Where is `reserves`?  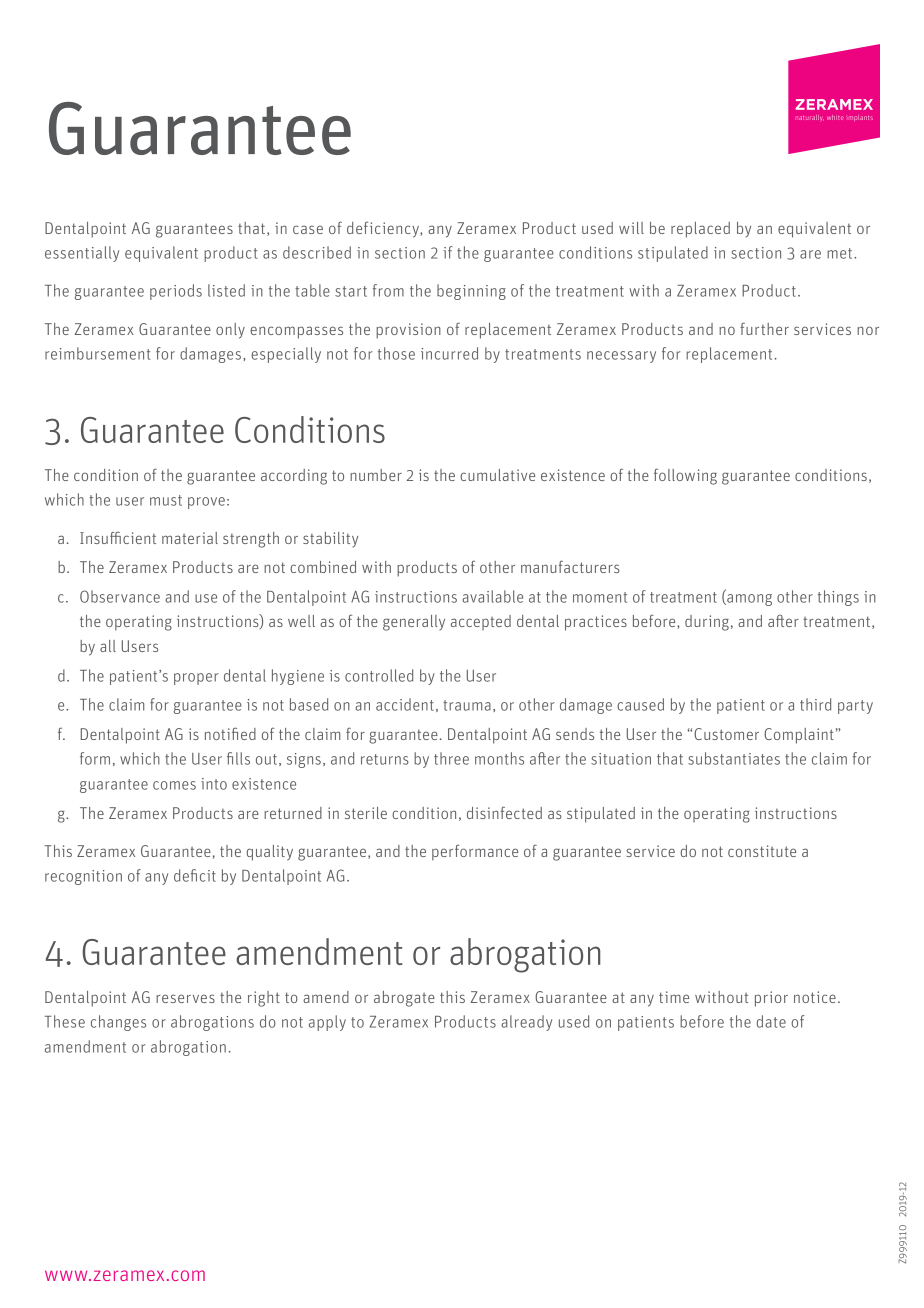 reserves is located at coordinates (185, 998).
